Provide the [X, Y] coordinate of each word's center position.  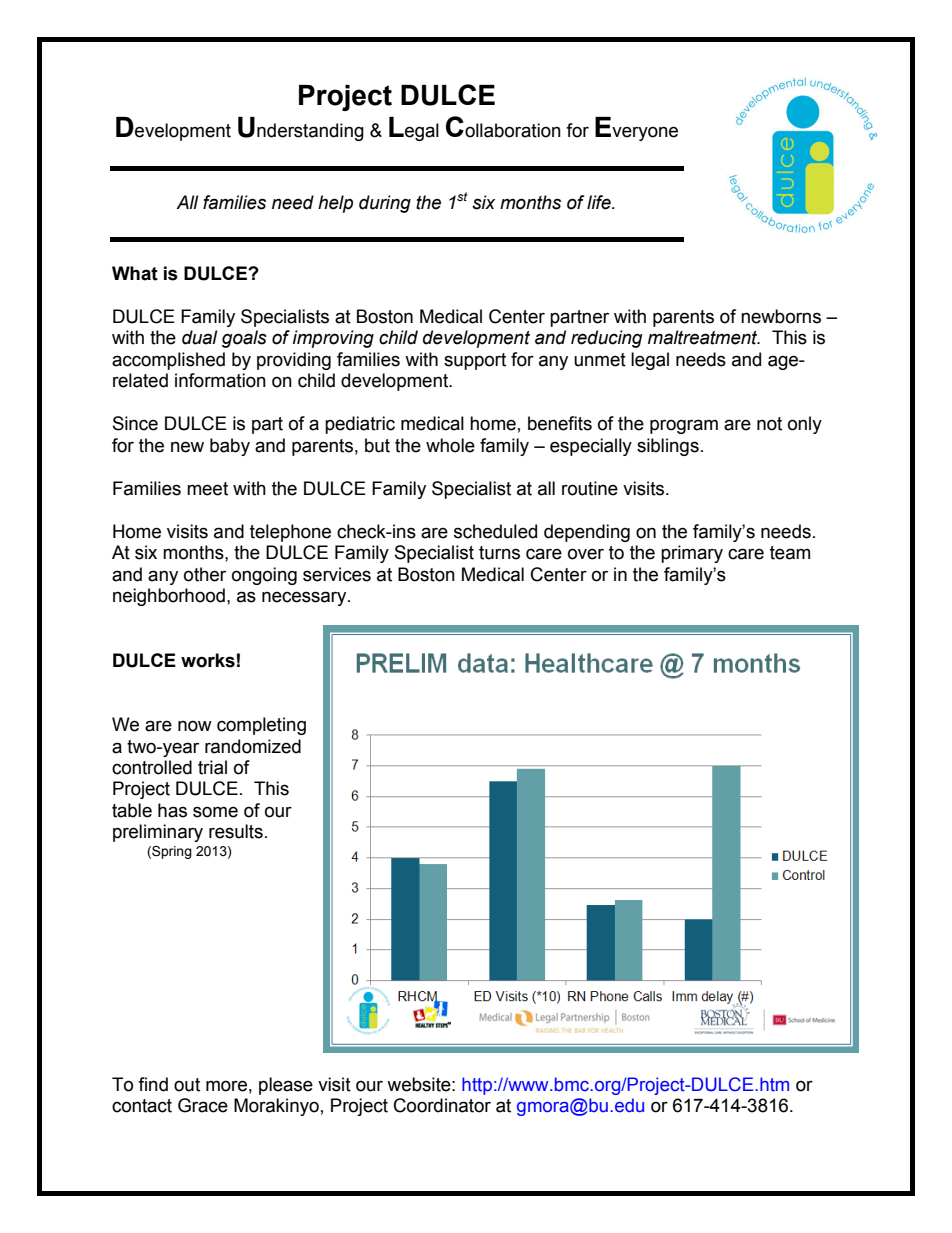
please [286, 1086]
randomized [253, 746]
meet [207, 489]
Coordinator [442, 1105]
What [135, 273]
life [600, 202]
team [790, 553]
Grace [203, 1105]
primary [692, 554]
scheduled [495, 531]
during [385, 204]
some [215, 812]
